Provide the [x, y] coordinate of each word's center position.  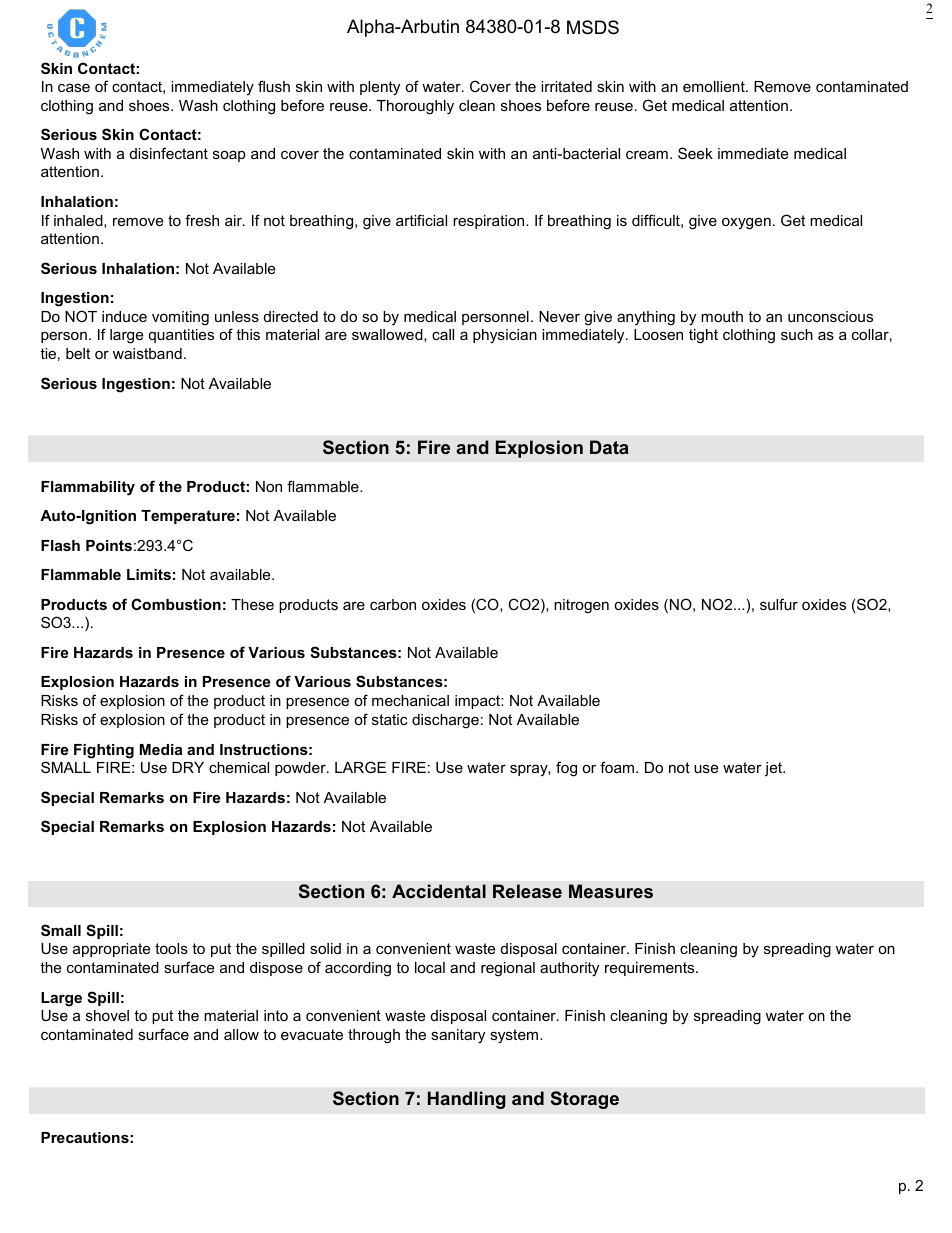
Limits [149, 574]
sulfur [779, 604]
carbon [393, 604]
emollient [715, 86]
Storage [585, 1100]
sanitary [458, 1036]
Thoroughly [415, 107]
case [74, 88]
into [276, 1015]
